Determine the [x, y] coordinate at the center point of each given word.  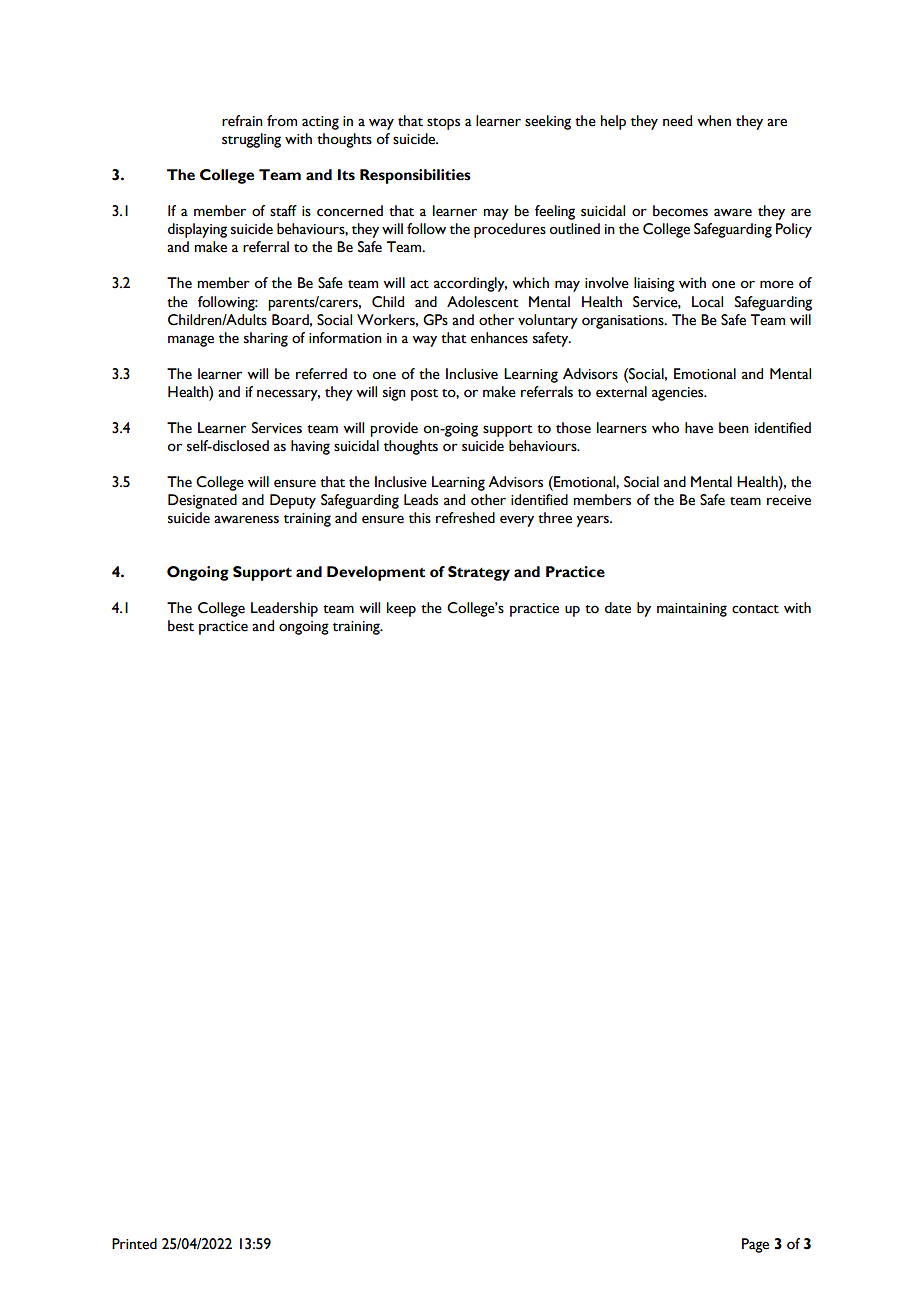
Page [755, 1245]
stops [443, 124]
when [714, 121]
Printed [134, 1244]
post [424, 395]
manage [191, 341]
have [699, 428]
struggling [251, 140]
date [618, 608]
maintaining [692, 610]
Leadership [284, 609]
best [181, 626]
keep [401, 609]
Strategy [479, 573]
